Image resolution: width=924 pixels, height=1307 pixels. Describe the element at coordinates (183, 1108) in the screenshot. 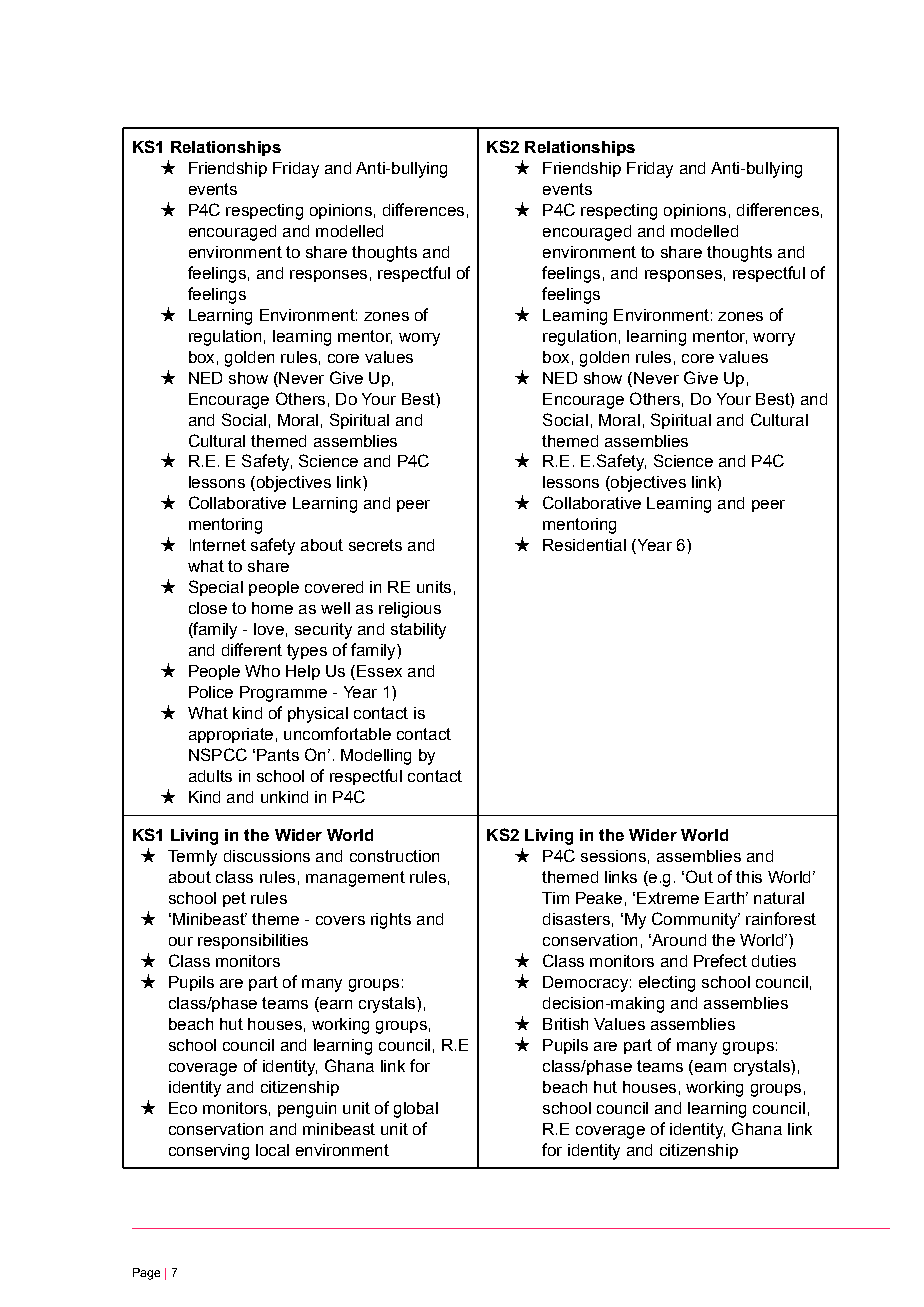

I see `Eco` at that location.
